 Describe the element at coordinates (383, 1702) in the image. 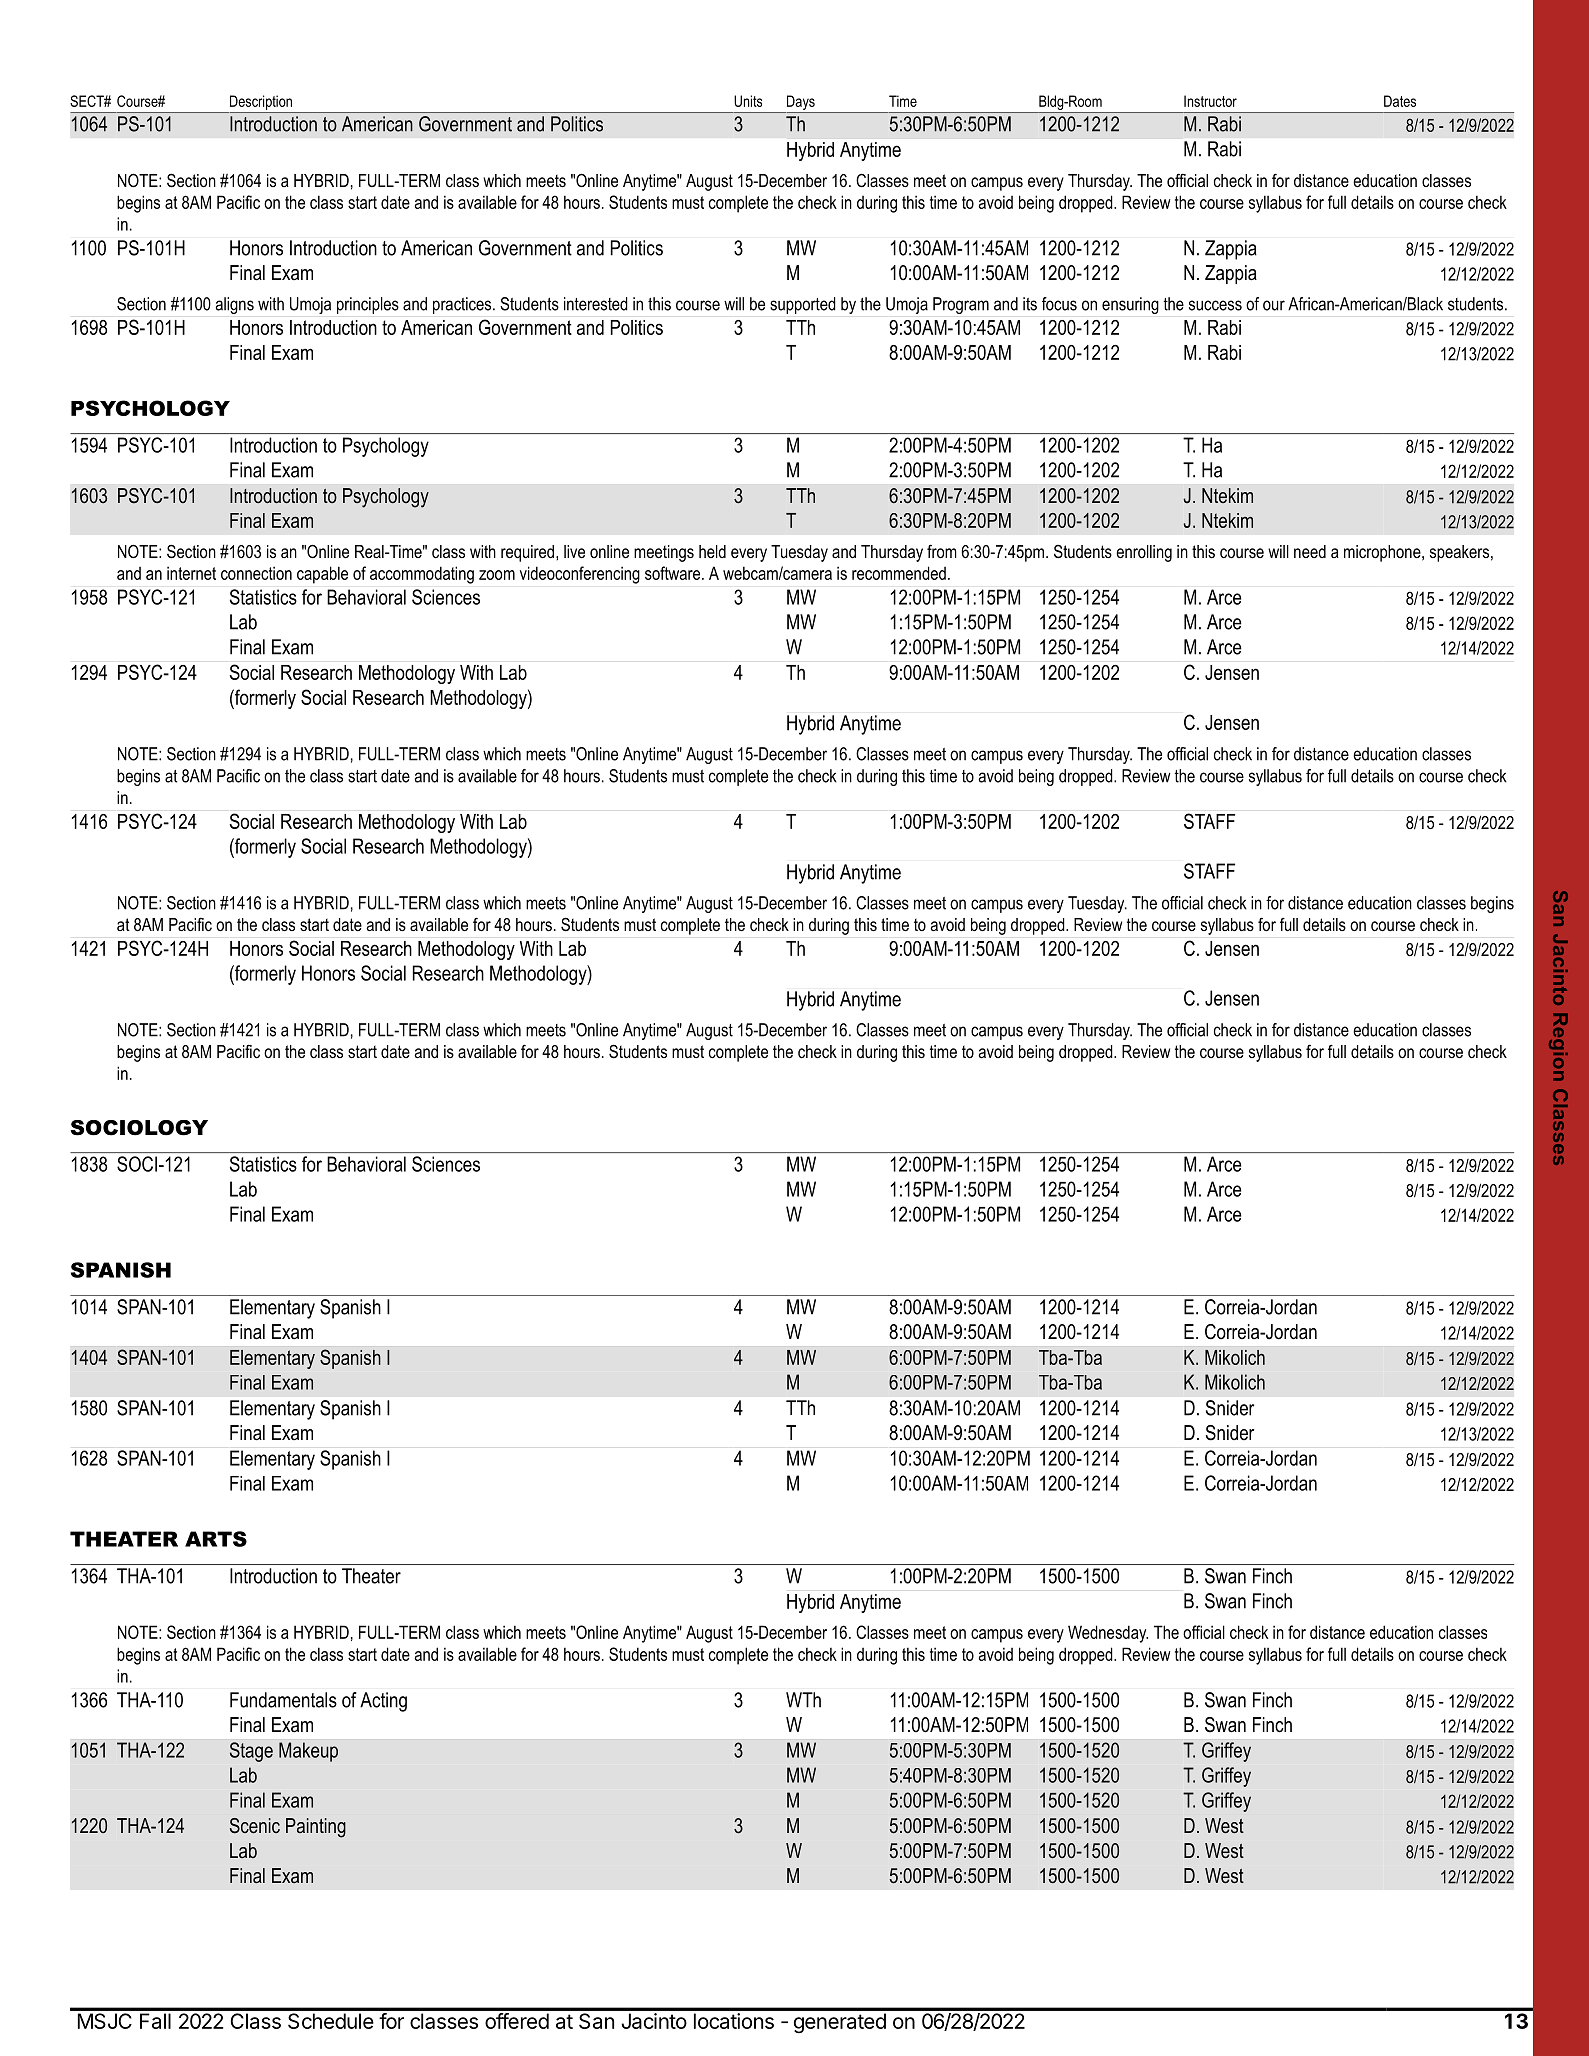

I see `Acting` at that location.
